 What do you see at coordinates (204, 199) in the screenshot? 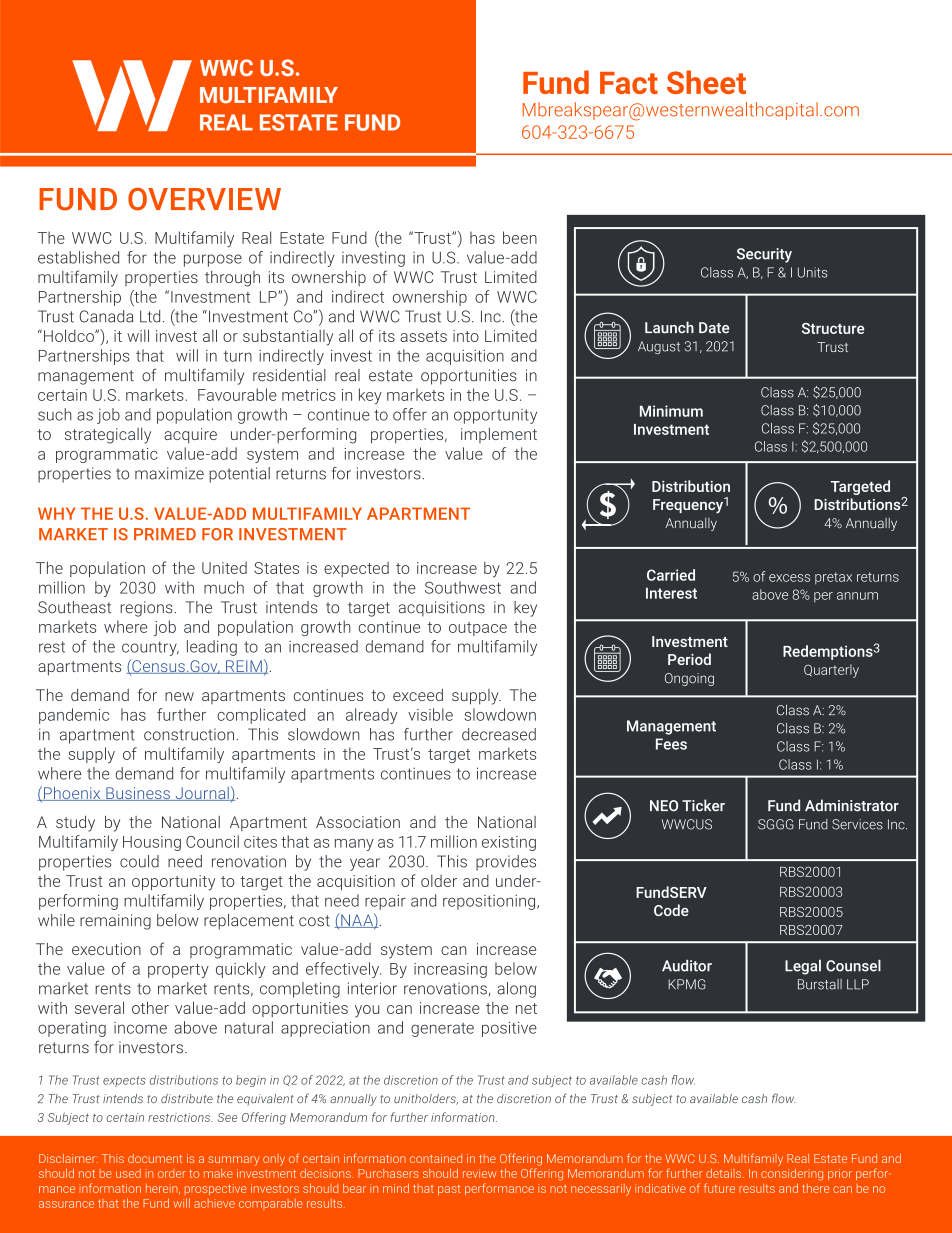
I see `OVERVIEW` at bounding box center [204, 199].
